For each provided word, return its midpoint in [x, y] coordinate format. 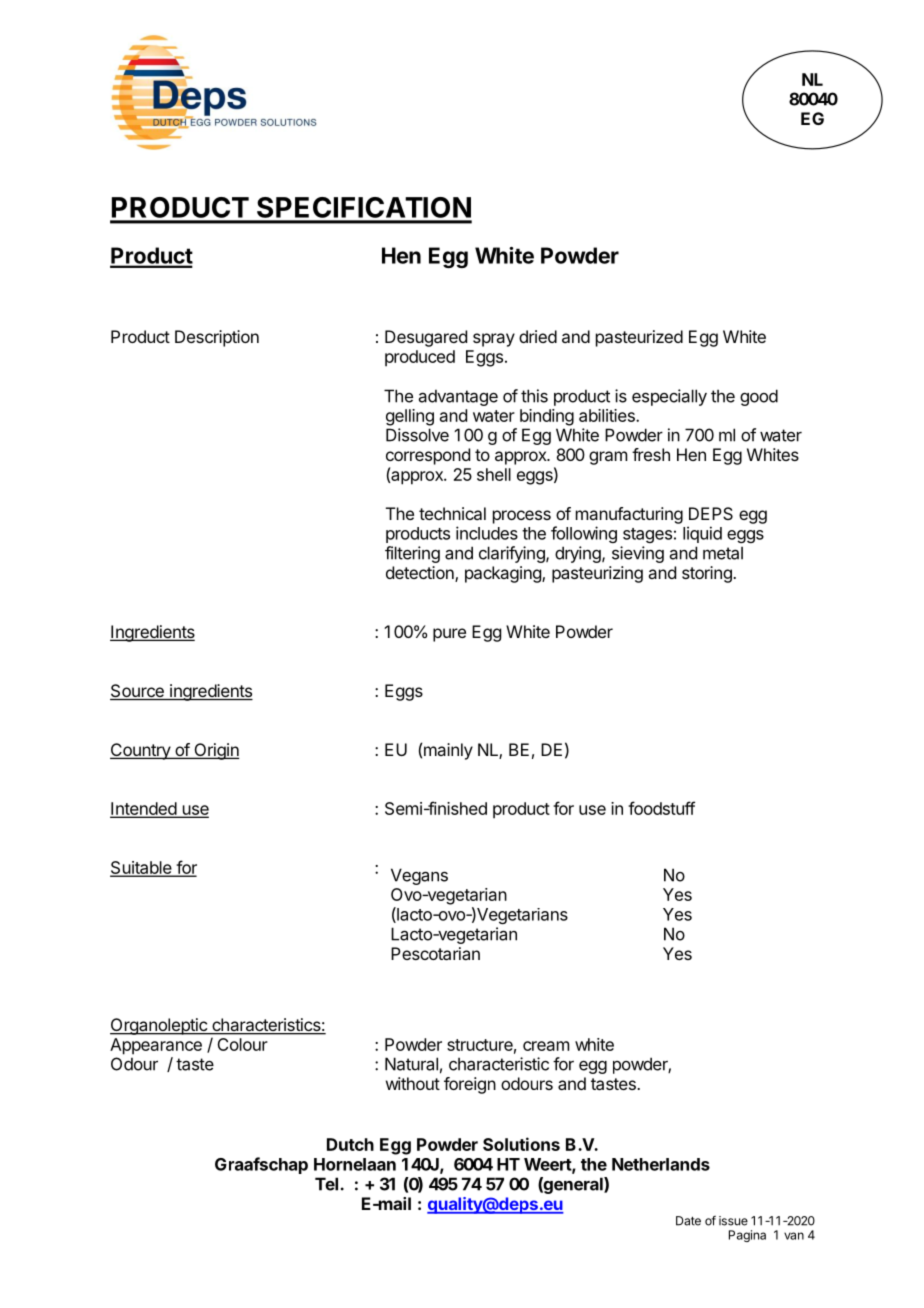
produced [420, 358]
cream [546, 1046]
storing [708, 574]
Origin [215, 751]
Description [217, 338]
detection [421, 574]
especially [669, 397]
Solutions [521, 1144]
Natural [411, 1064]
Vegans [419, 876]
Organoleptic [159, 1026]
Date [688, 1221]
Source [138, 692]
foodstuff [661, 808]
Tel [326, 1184]
